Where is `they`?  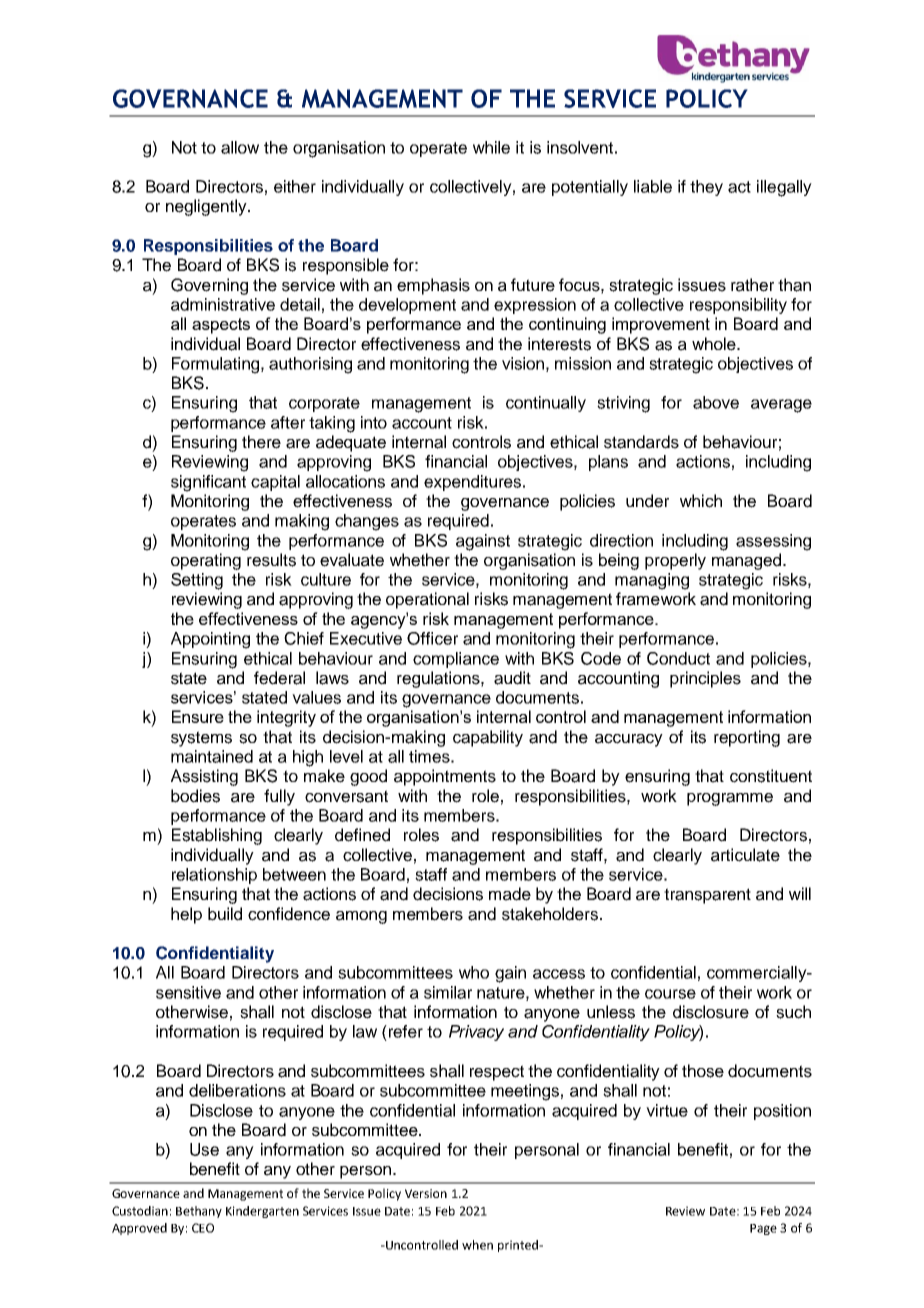 they is located at coordinates (706, 188).
